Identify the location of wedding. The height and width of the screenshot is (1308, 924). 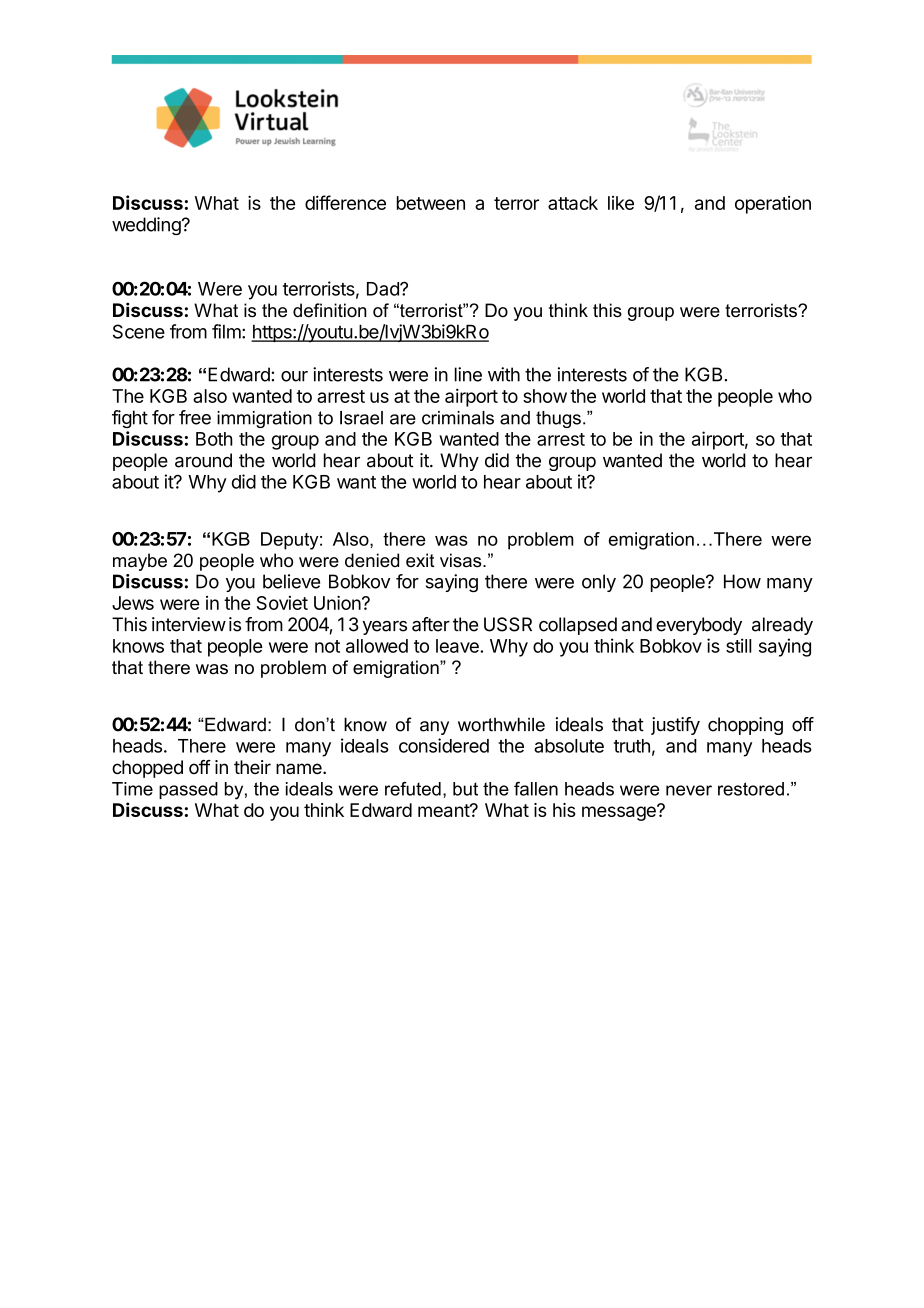
(147, 226).
